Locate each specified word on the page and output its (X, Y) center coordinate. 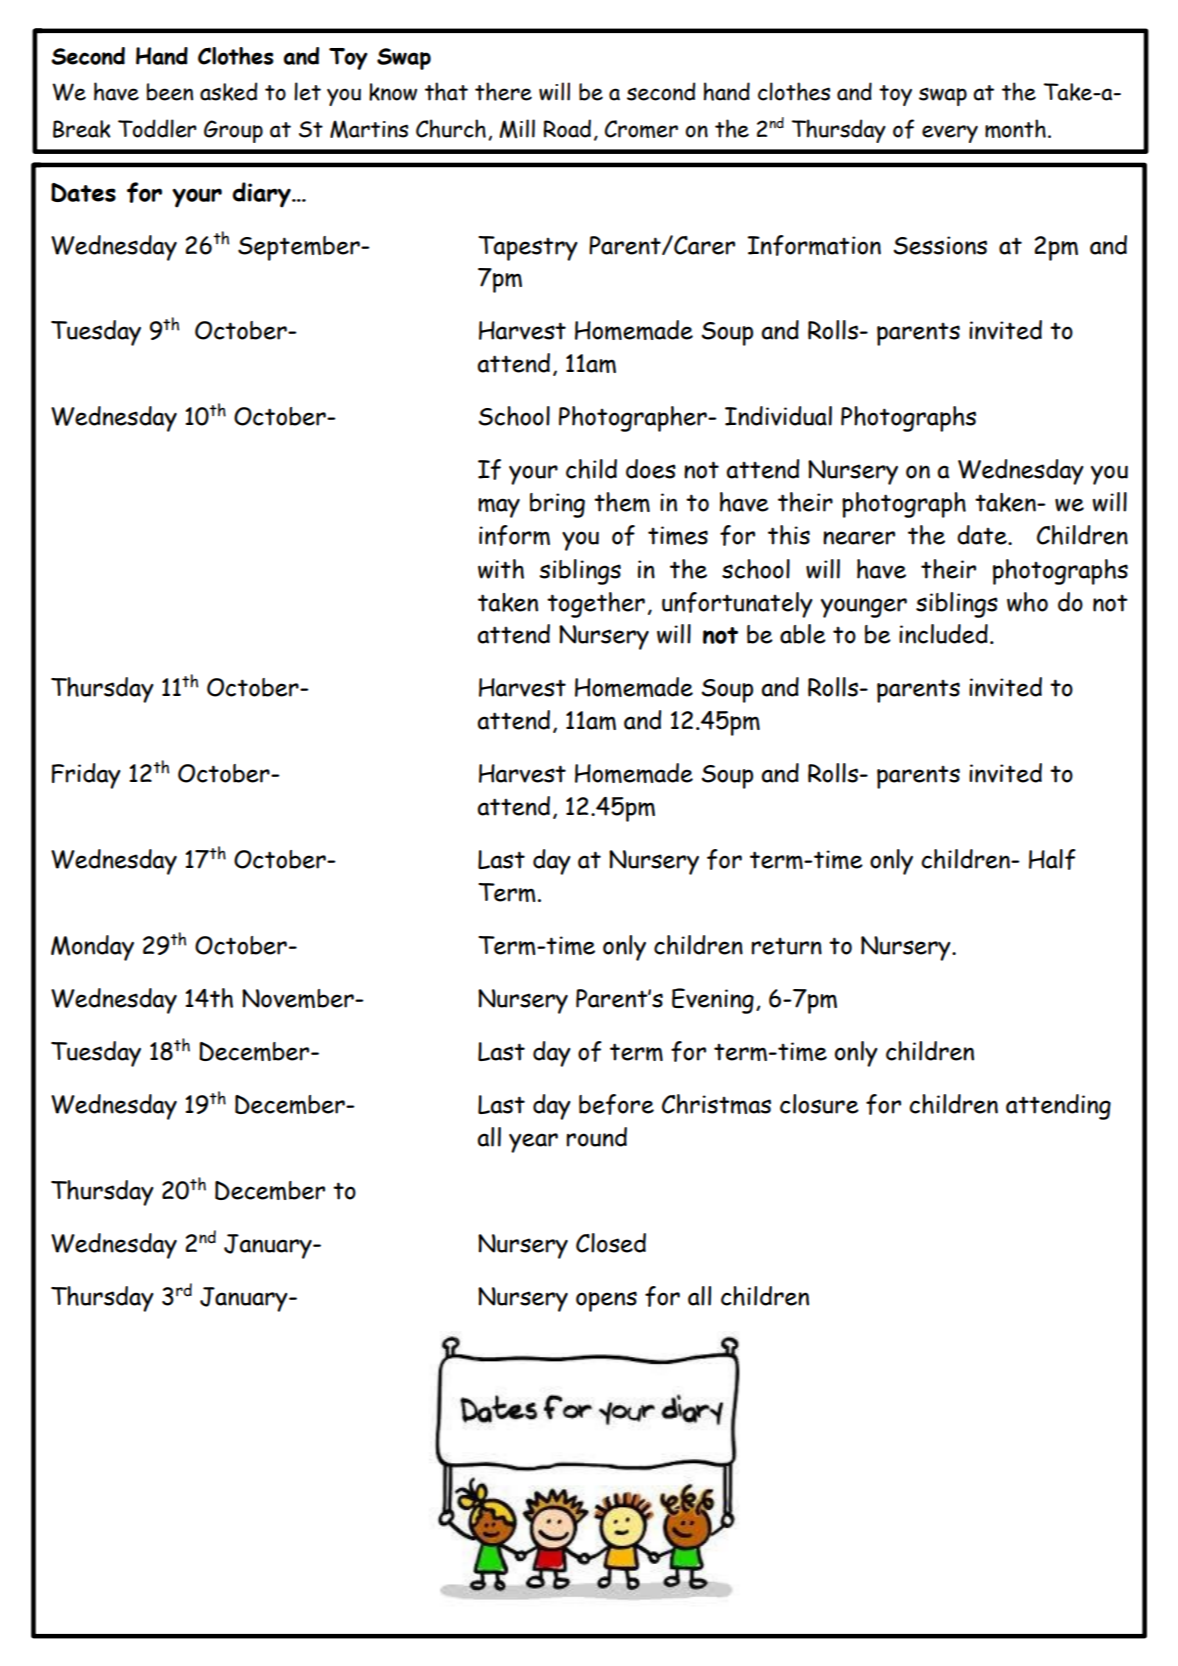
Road (567, 128)
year (533, 1143)
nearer (859, 538)
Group (233, 131)
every (950, 134)
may (499, 508)
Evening (713, 1001)
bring (557, 505)
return (787, 946)
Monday (92, 948)
